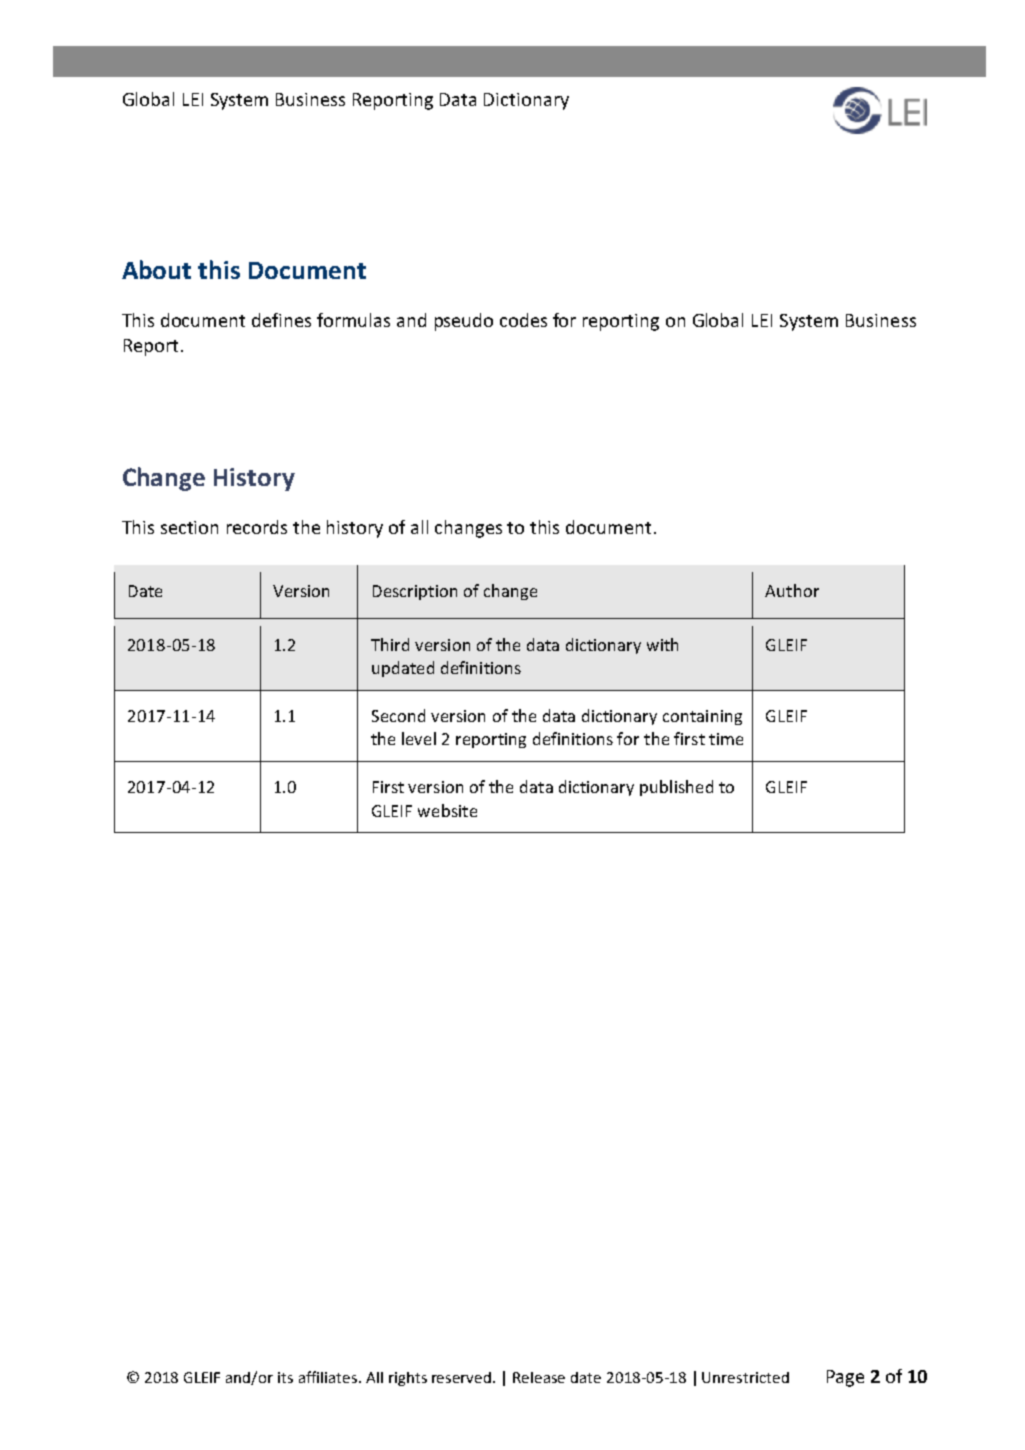 This screenshot has height=1450, width=1025. What do you see at coordinates (285, 1377) in the screenshot?
I see `its` at bounding box center [285, 1377].
